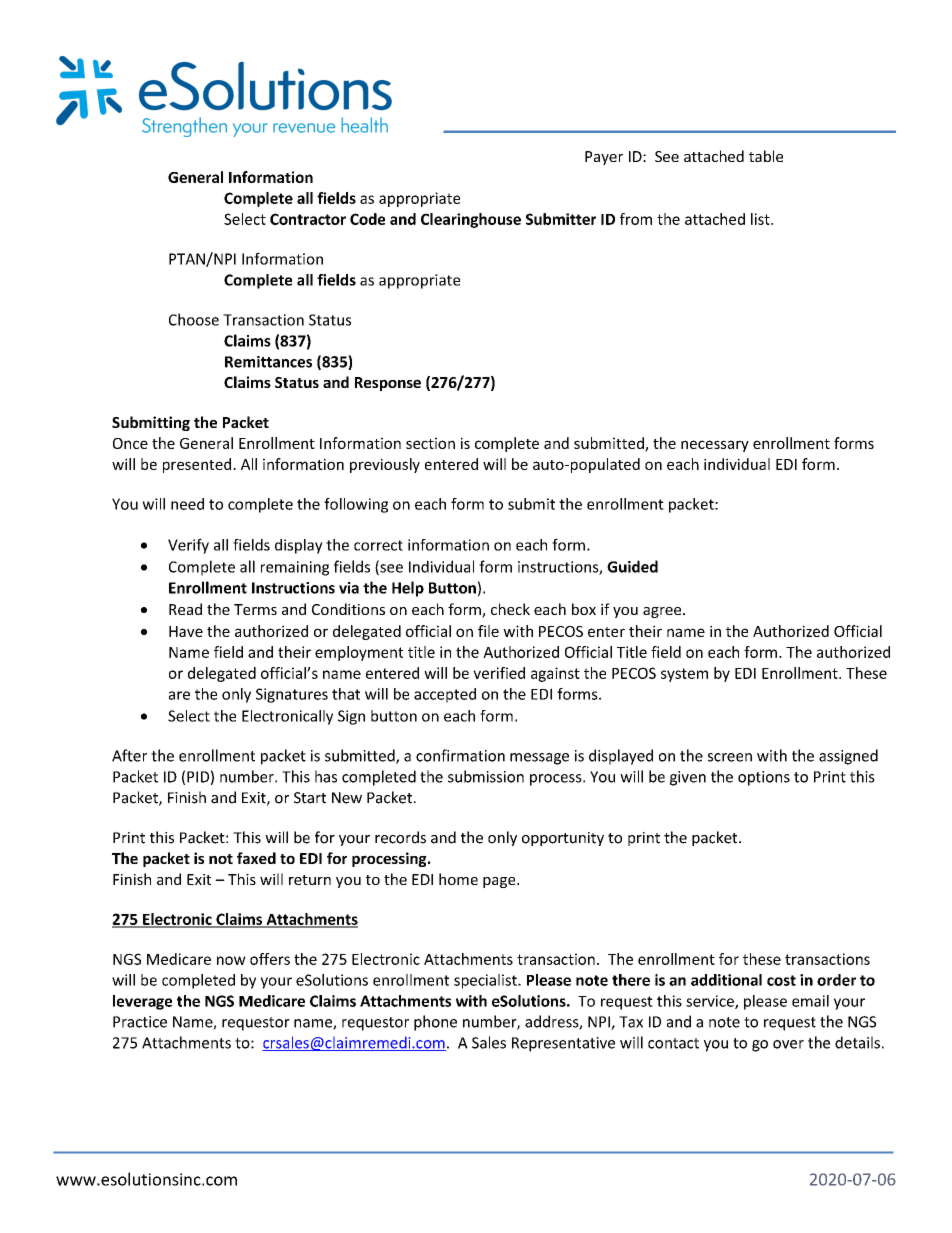 The height and width of the page is (1233, 952). I want to click on table, so click(766, 156).
